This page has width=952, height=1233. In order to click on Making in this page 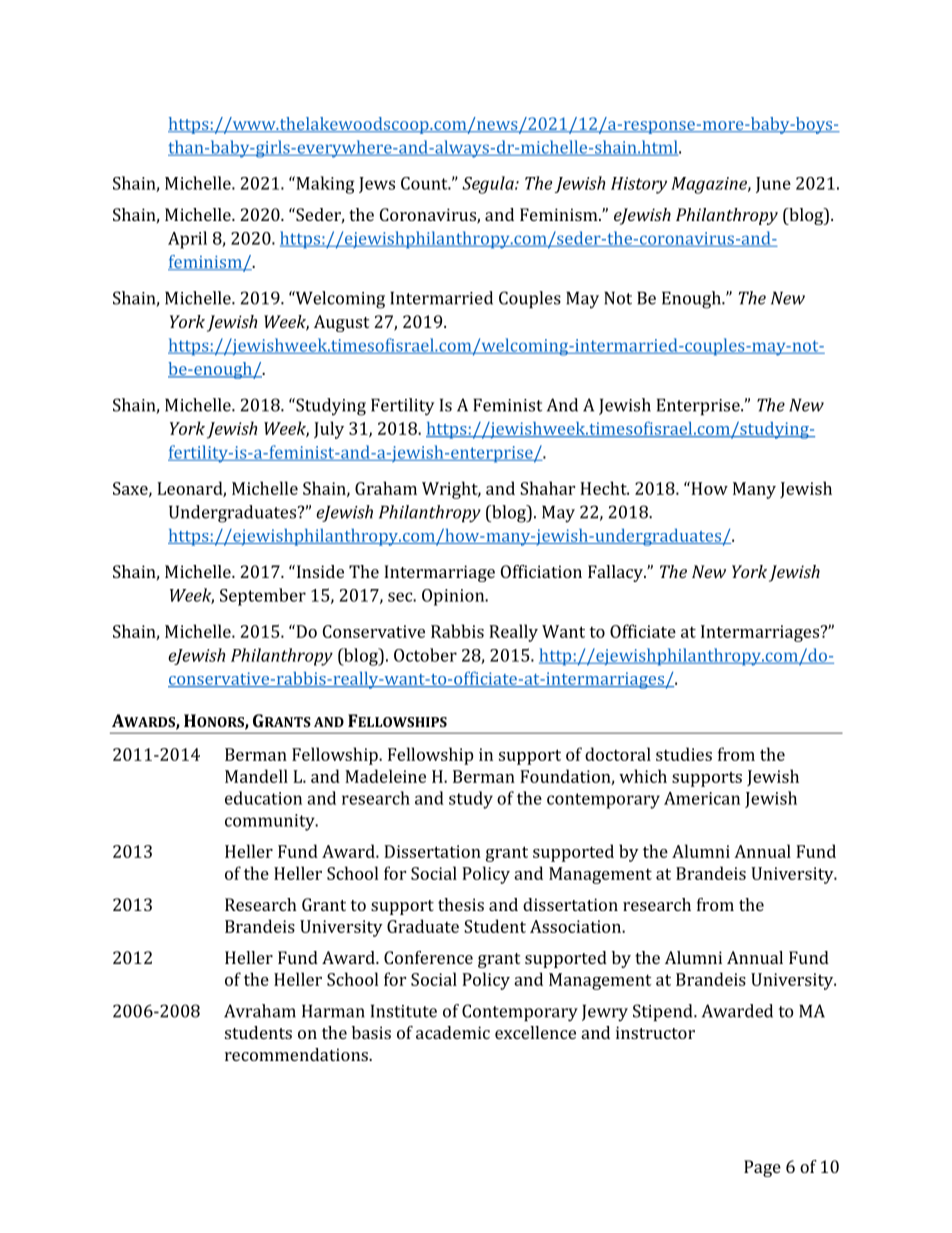, I will do `click(324, 185)`.
